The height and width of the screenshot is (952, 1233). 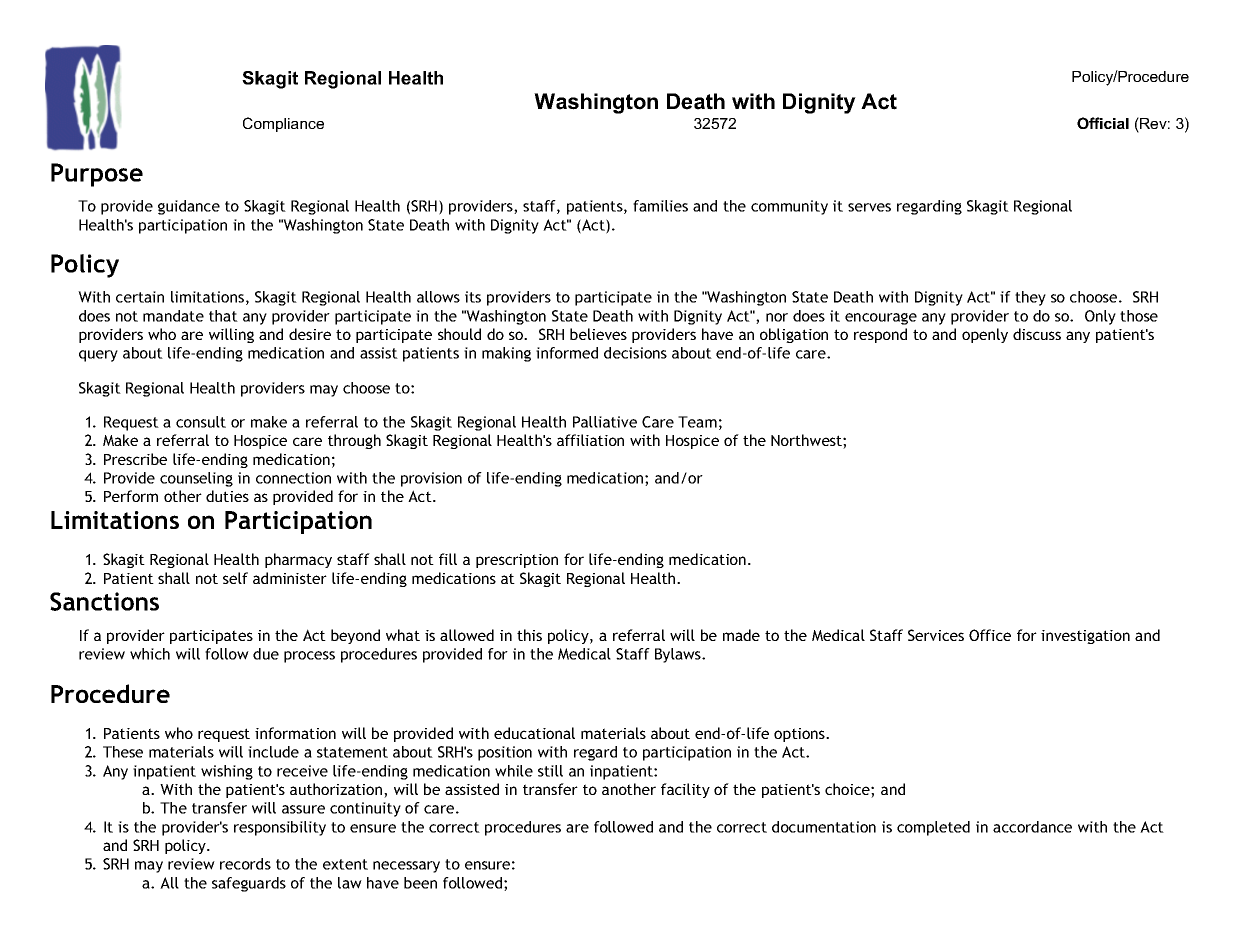 I want to click on consult, so click(x=201, y=422).
